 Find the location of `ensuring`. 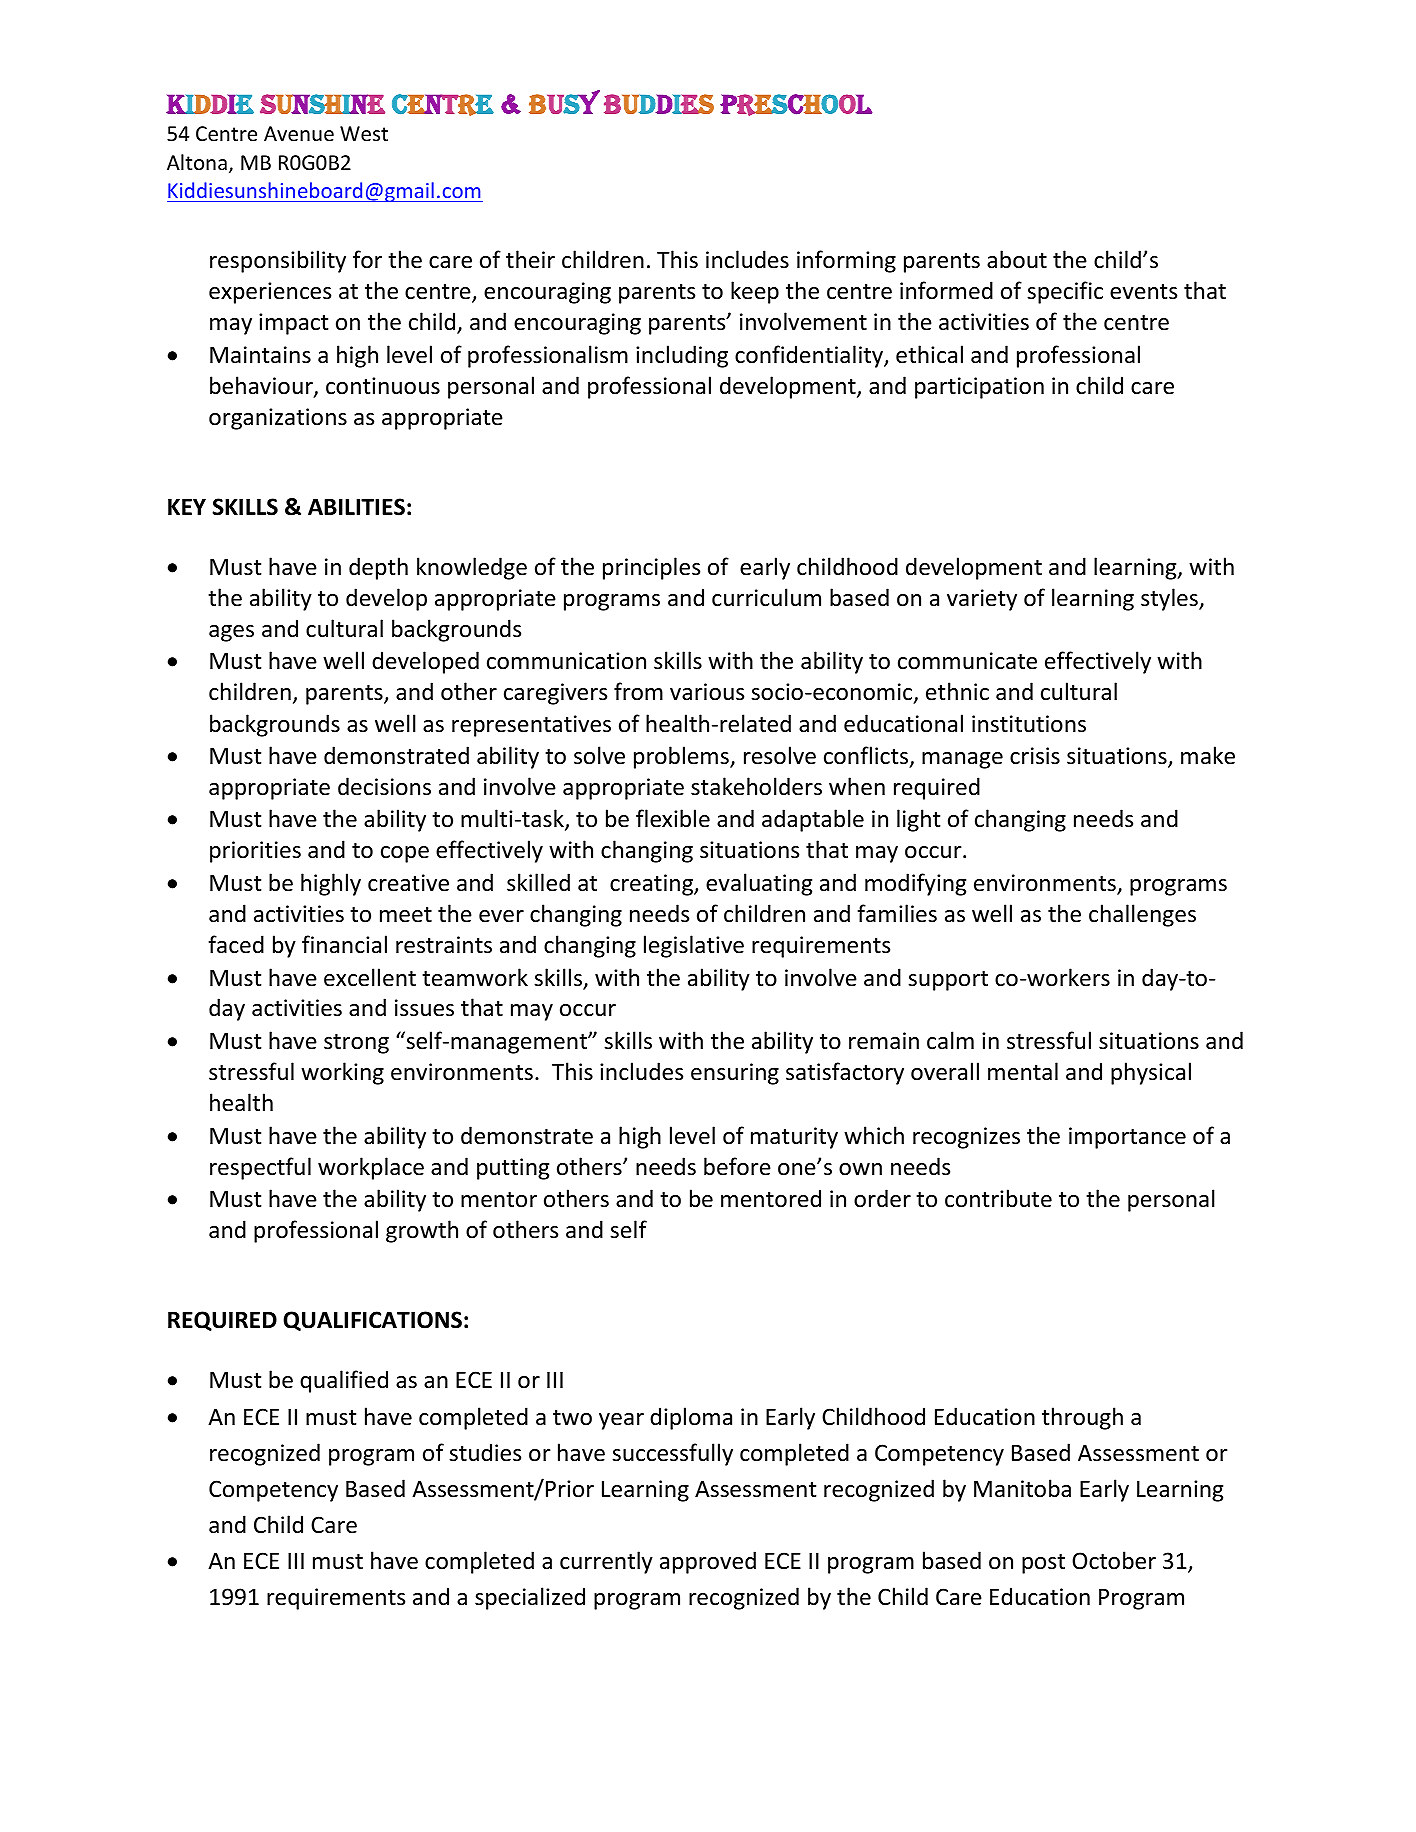

ensuring is located at coordinates (735, 1074).
